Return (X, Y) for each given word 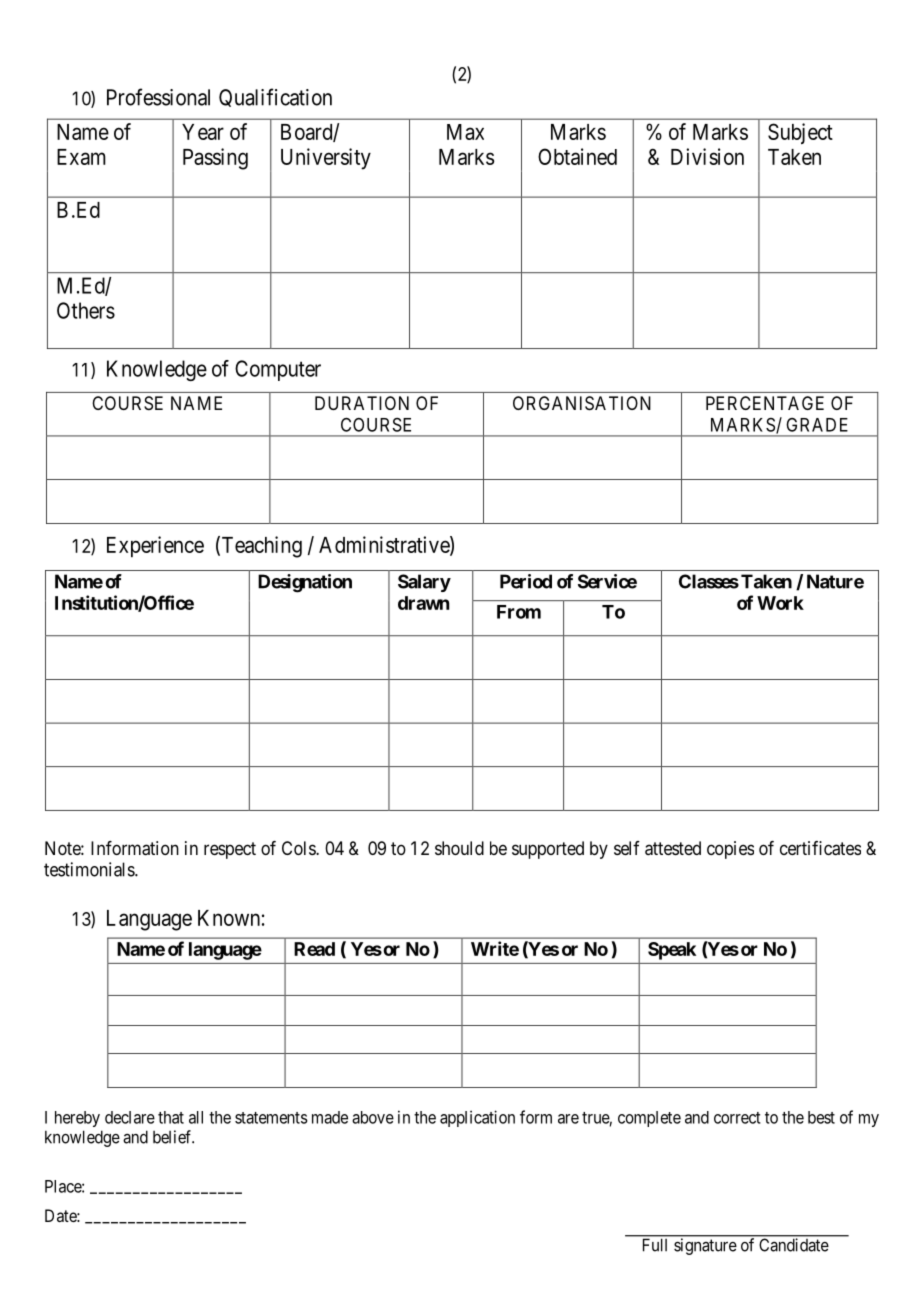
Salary (424, 583)
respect (230, 850)
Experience (155, 547)
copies (730, 850)
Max (465, 132)
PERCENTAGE (765, 403)
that (171, 1117)
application (477, 1118)
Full (655, 1245)
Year (203, 132)
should (459, 848)
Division (707, 156)
